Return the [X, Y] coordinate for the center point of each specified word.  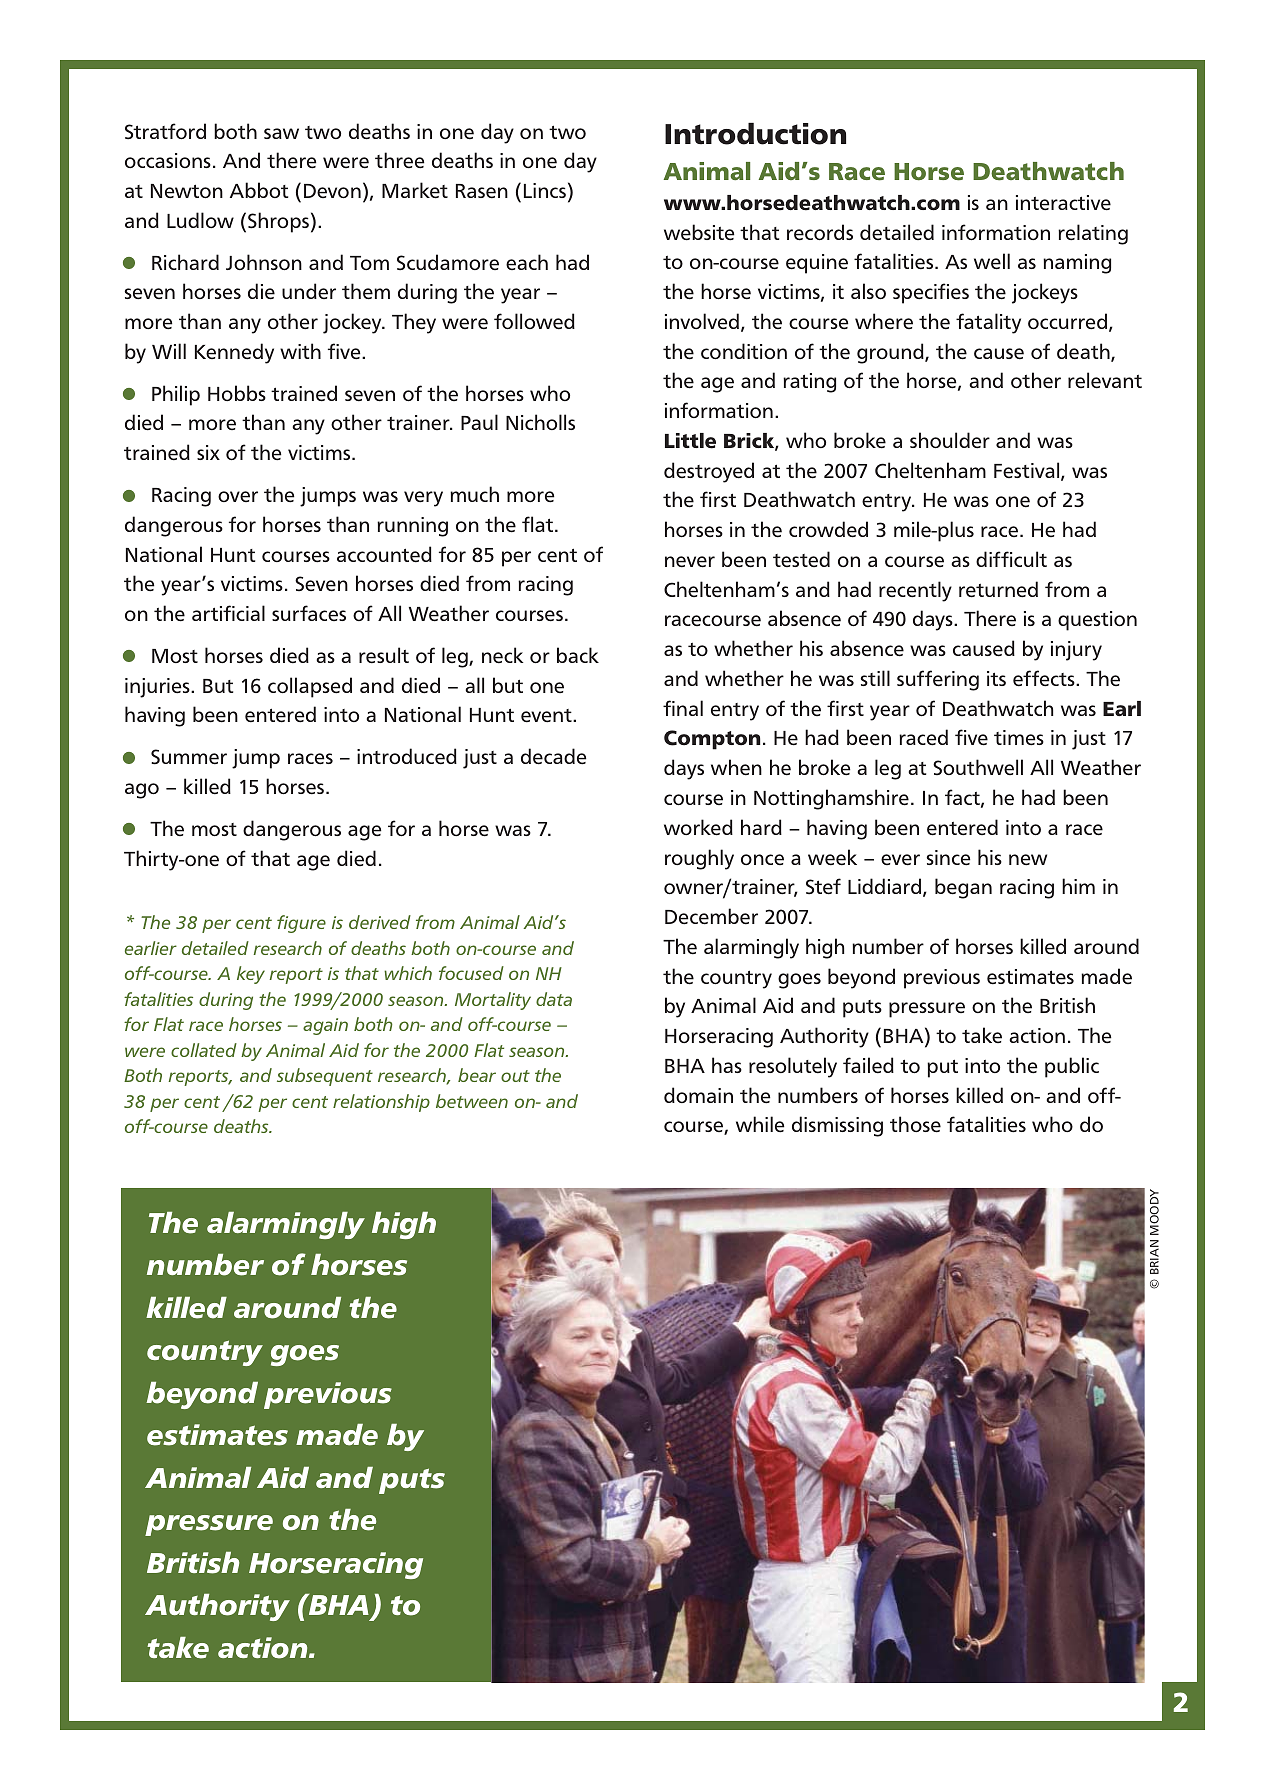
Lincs [545, 190]
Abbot [259, 190]
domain [698, 1095]
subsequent [325, 1077]
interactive [1063, 203]
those [915, 1124]
